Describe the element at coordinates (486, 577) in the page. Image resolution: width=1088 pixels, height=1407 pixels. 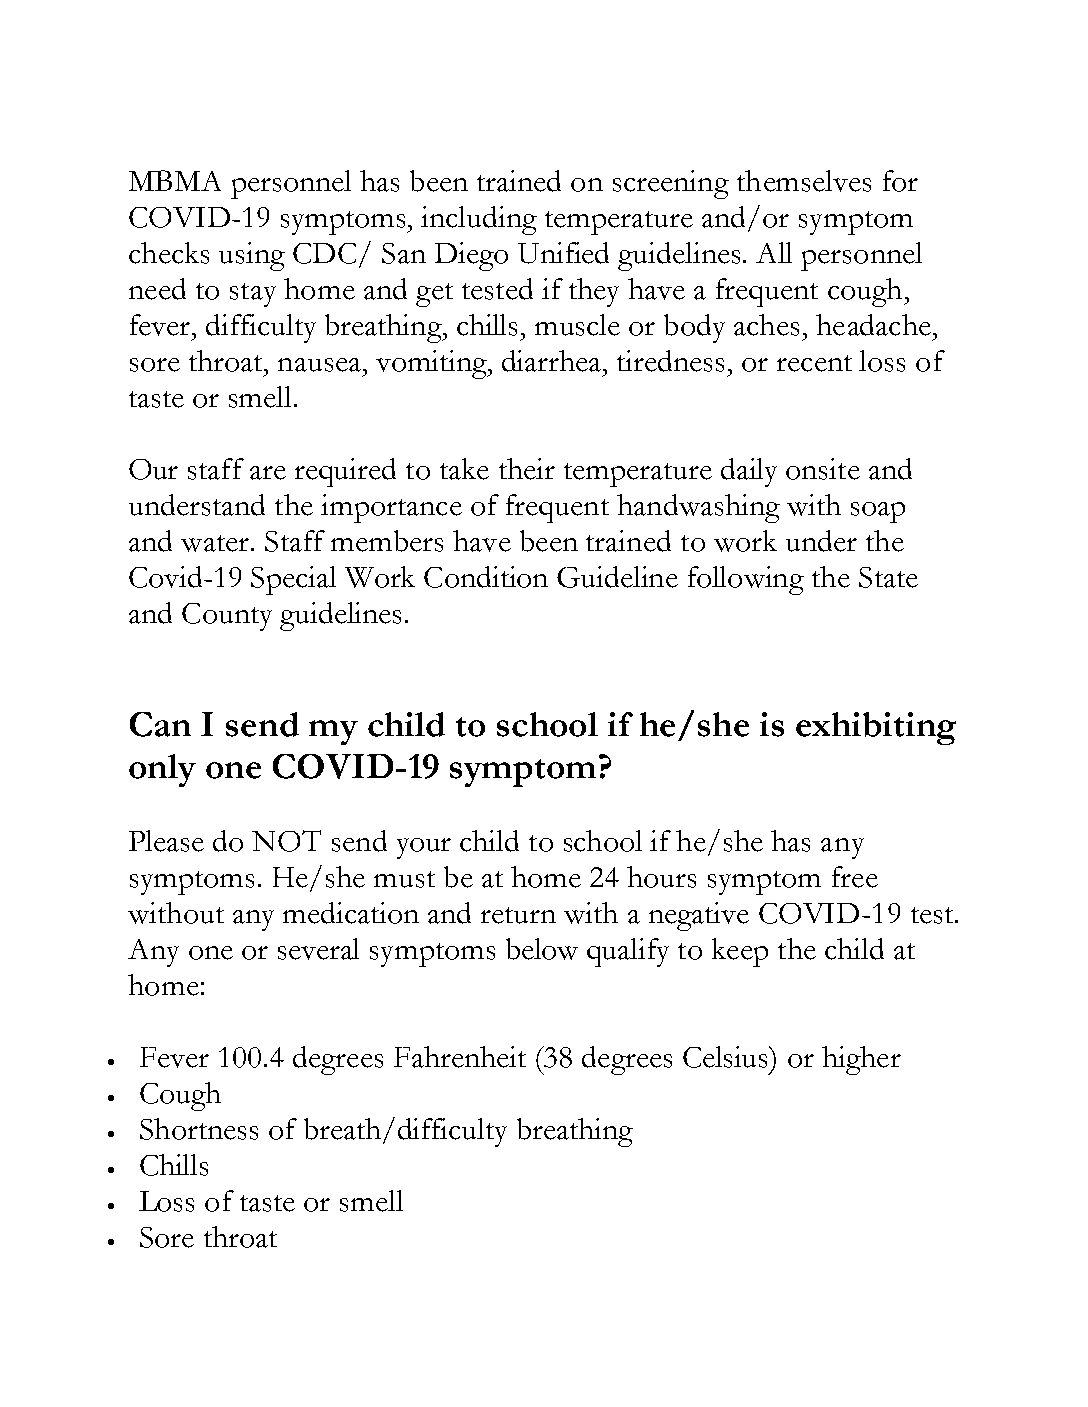
I see `Condition` at that location.
